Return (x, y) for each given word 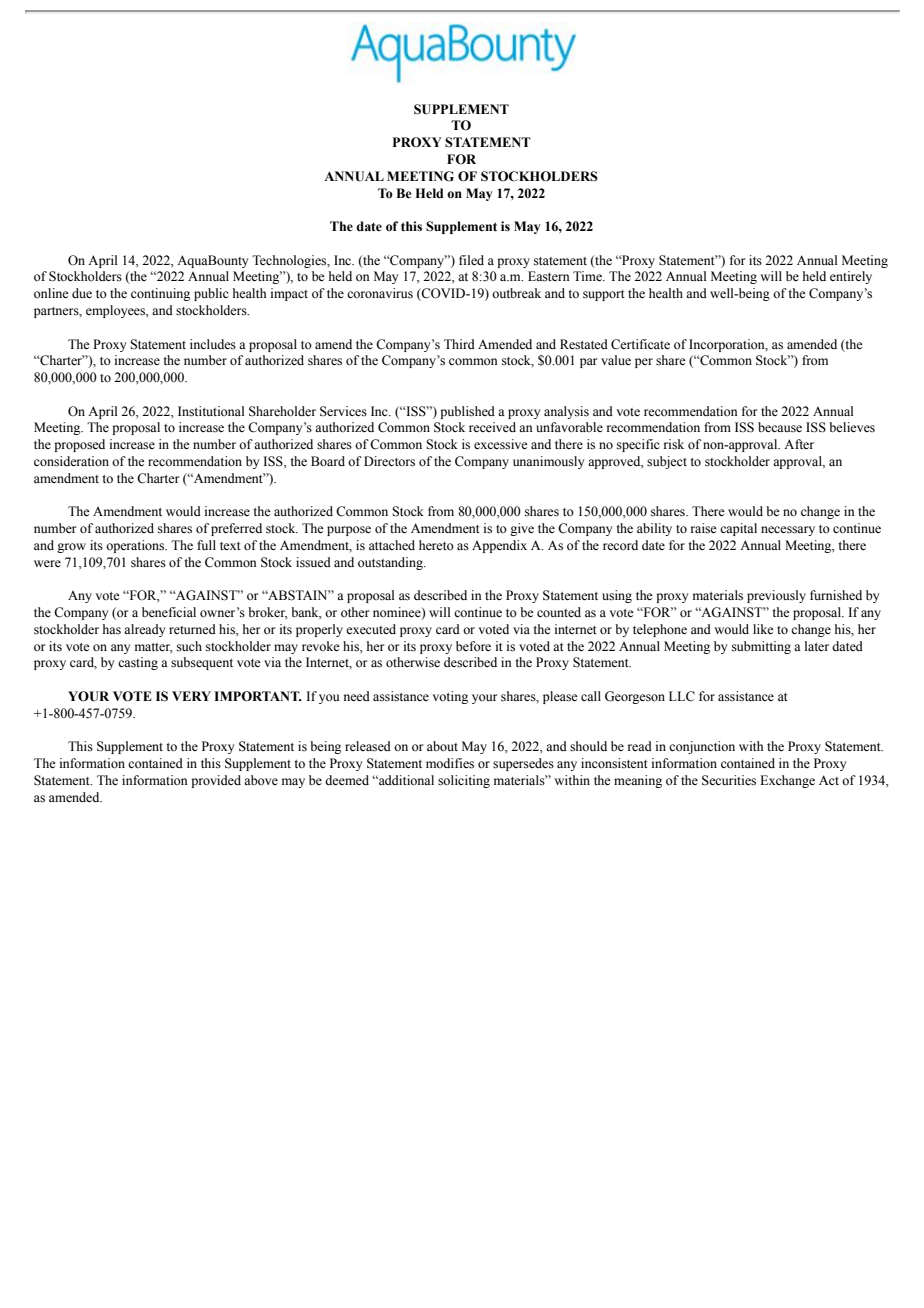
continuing (160, 294)
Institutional (211, 411)
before (473, 646)
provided (216, 781)
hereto (436, 545)
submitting (761, 647)
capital (738, 529)
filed (471, 260)
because (780, 427)
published (467, 412)
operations (136, 546)
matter (154, 648)
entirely (851, 277)
